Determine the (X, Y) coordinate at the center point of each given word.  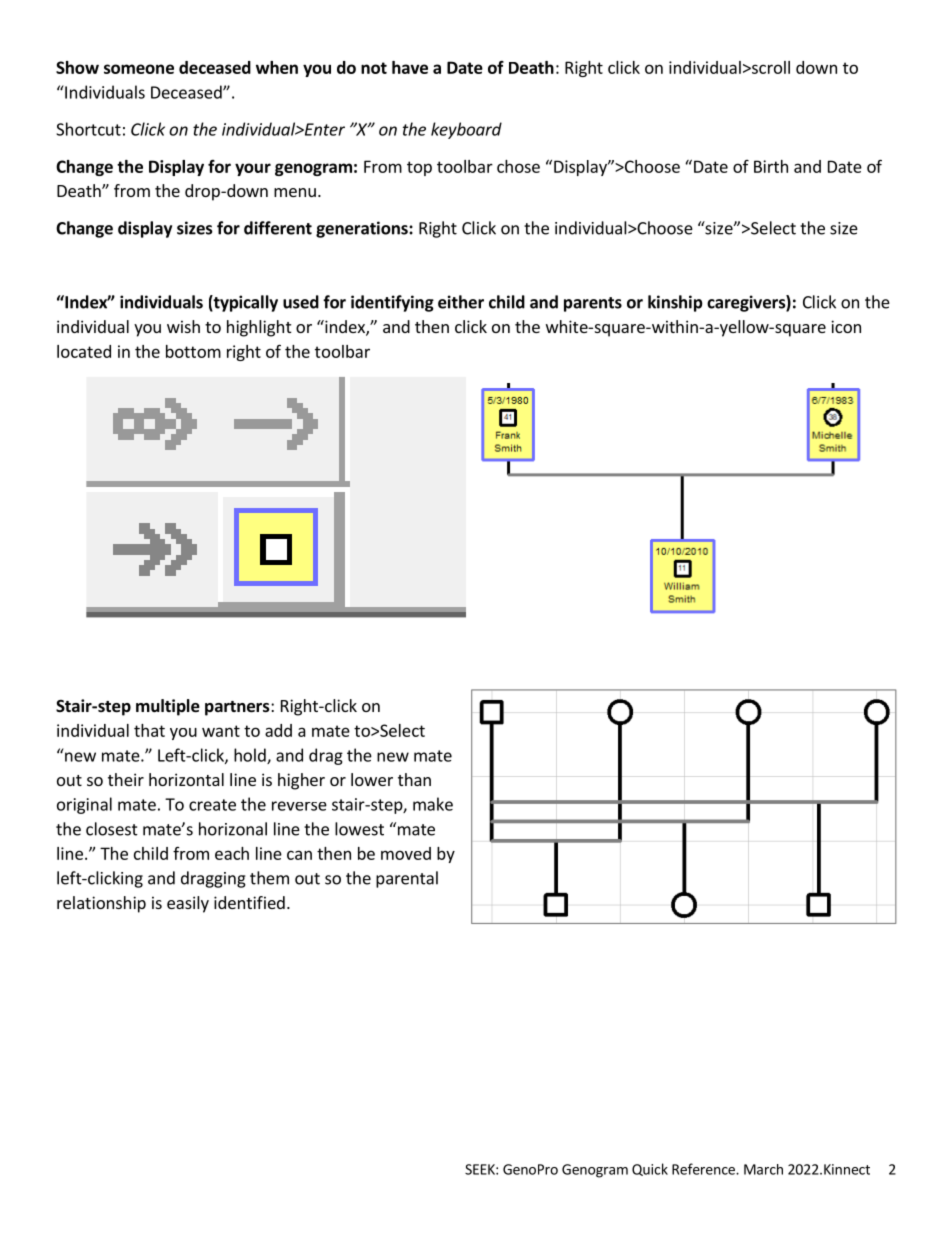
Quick (650, 1169)
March (763, 1169)
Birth (771, 166)
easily (188, 904)
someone (139, 69)
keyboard (466, 130)
